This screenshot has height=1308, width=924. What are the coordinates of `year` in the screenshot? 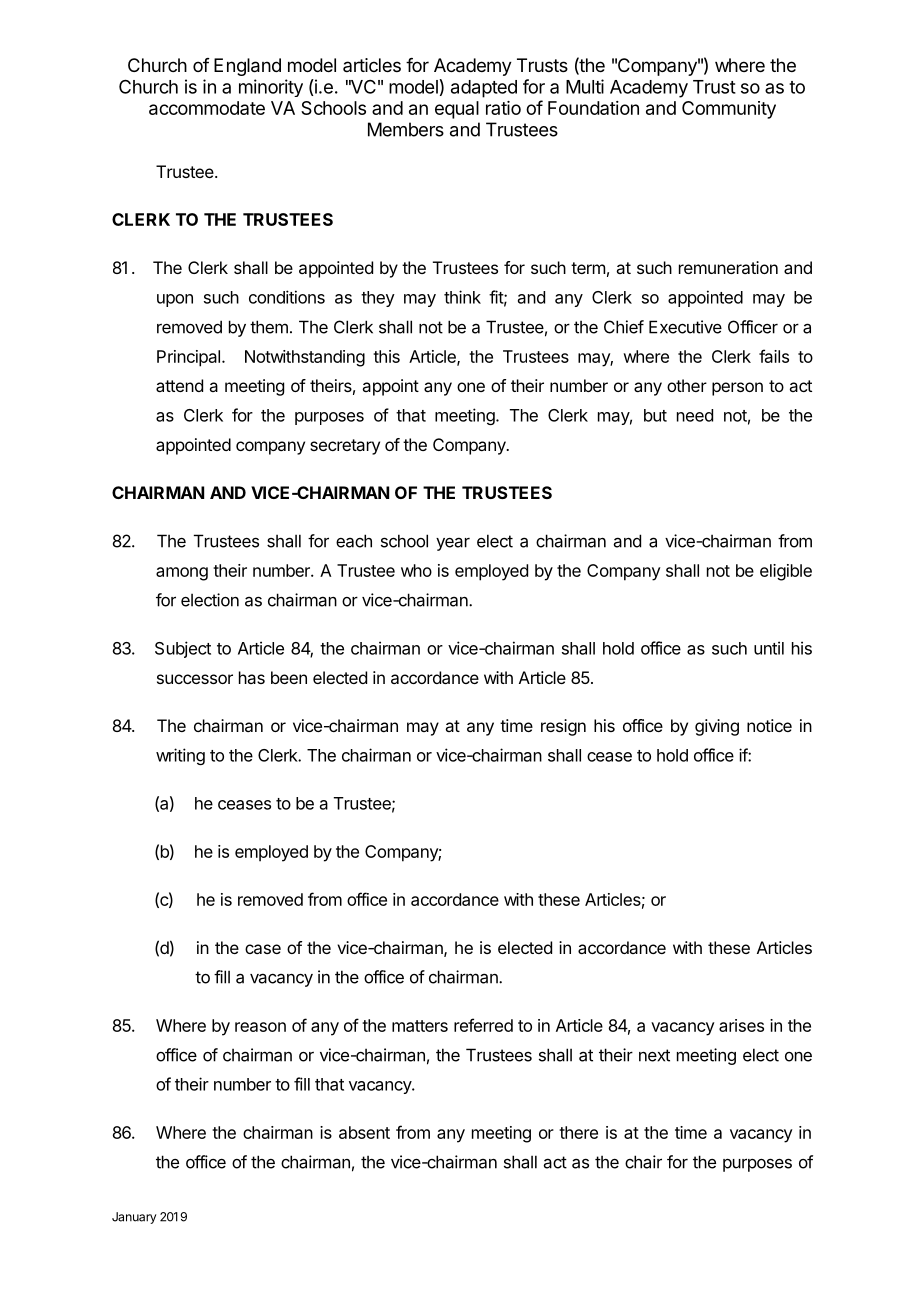 It's located at (453, 544).
